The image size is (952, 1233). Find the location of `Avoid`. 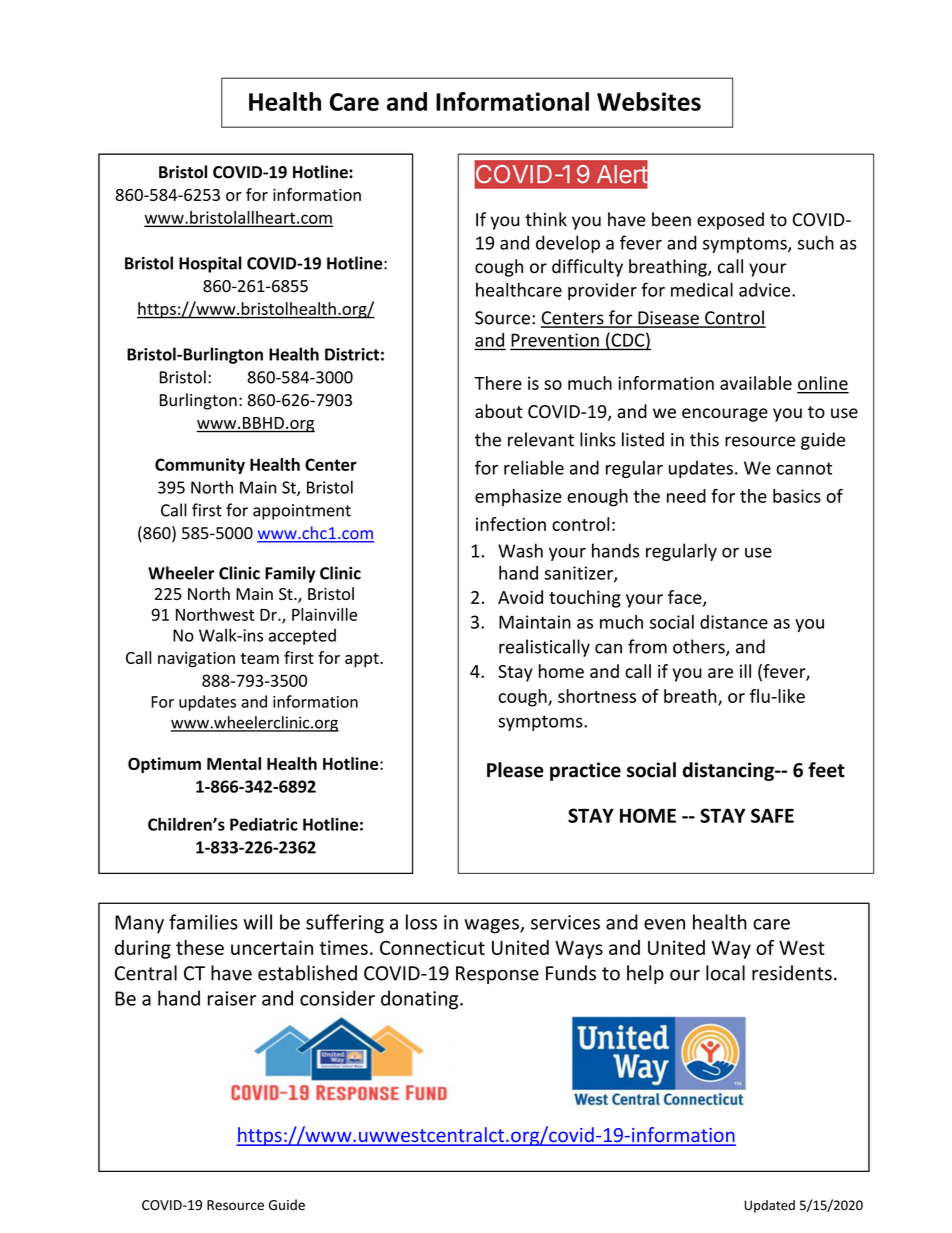

Avoid is located at coordinates (520, 597).
